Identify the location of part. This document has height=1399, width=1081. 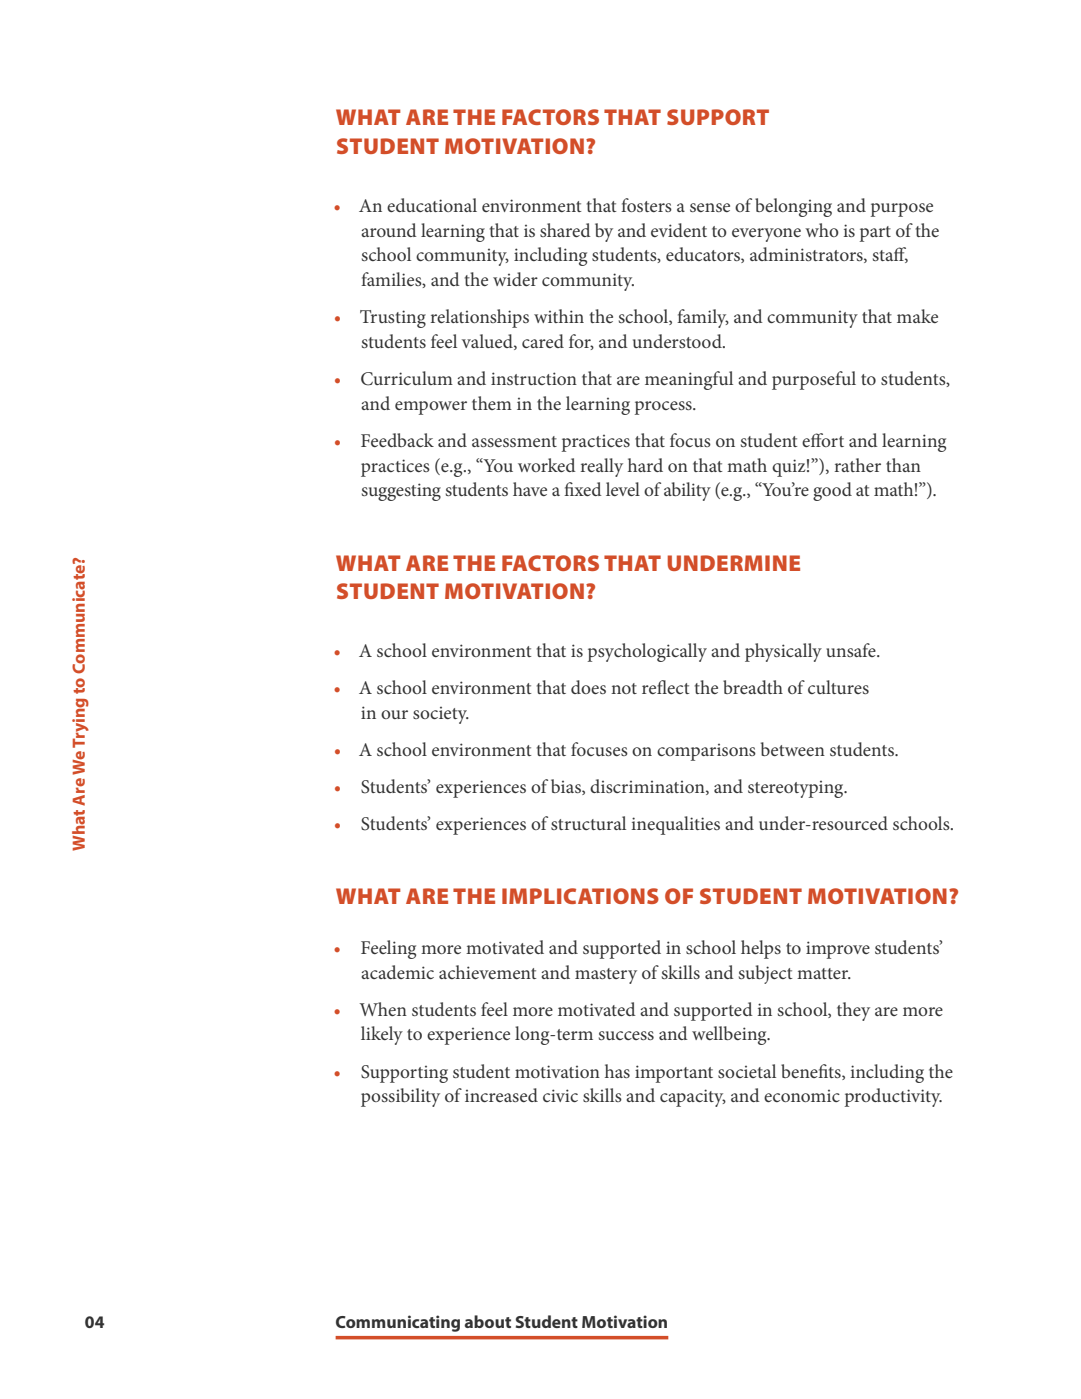
(875, 234).
